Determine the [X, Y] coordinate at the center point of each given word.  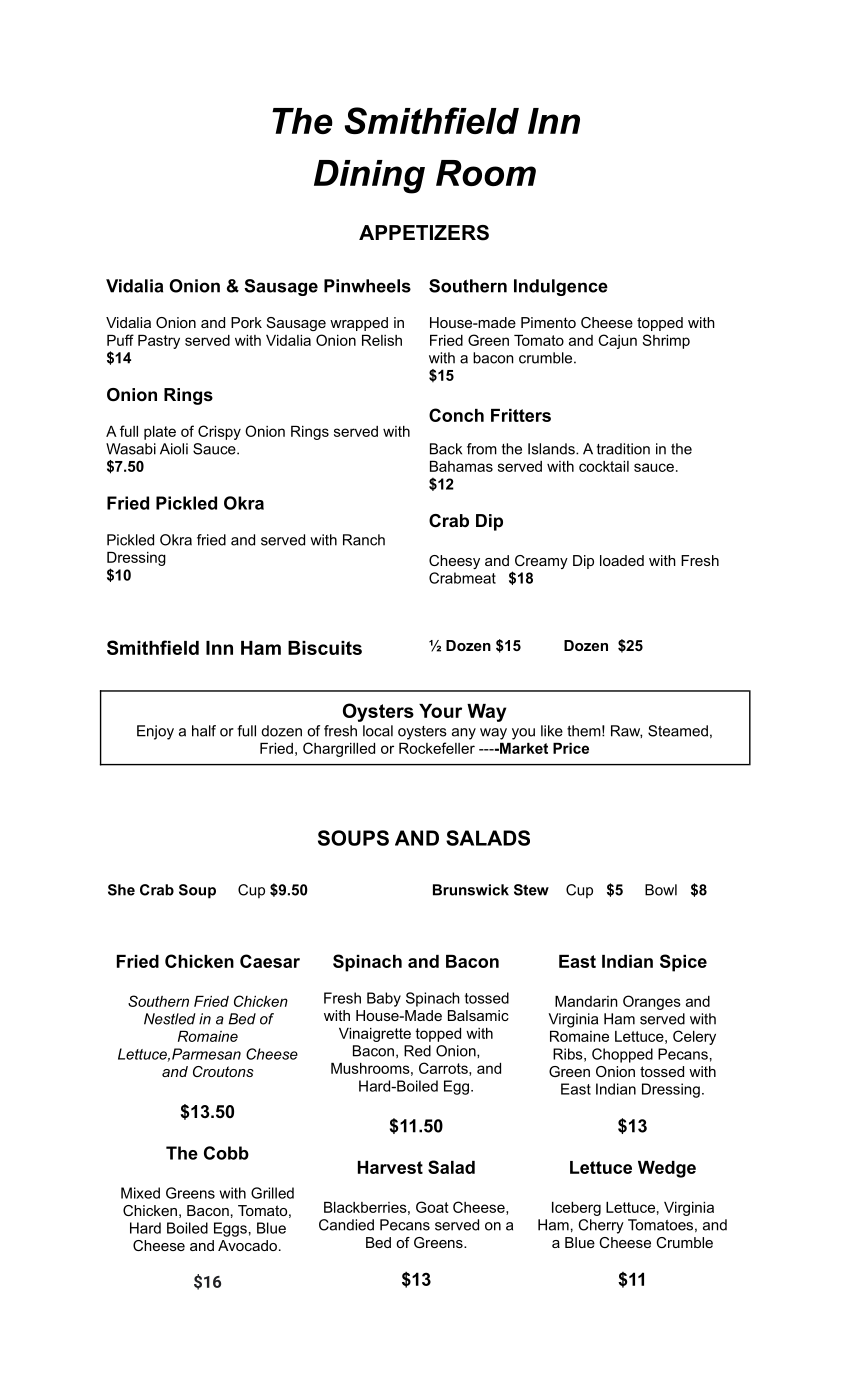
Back [446, 449]
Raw [626, 731]
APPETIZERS [424, 233]
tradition [623, 449]
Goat [432, 1207]
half [204, 731]
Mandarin [586, 1001]
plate [160, 433]
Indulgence [561, 287]
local [378, 731]
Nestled [170, 1019]
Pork [246, 322]
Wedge [667, 1169]
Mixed [140, 1193]
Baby [384, 999]
